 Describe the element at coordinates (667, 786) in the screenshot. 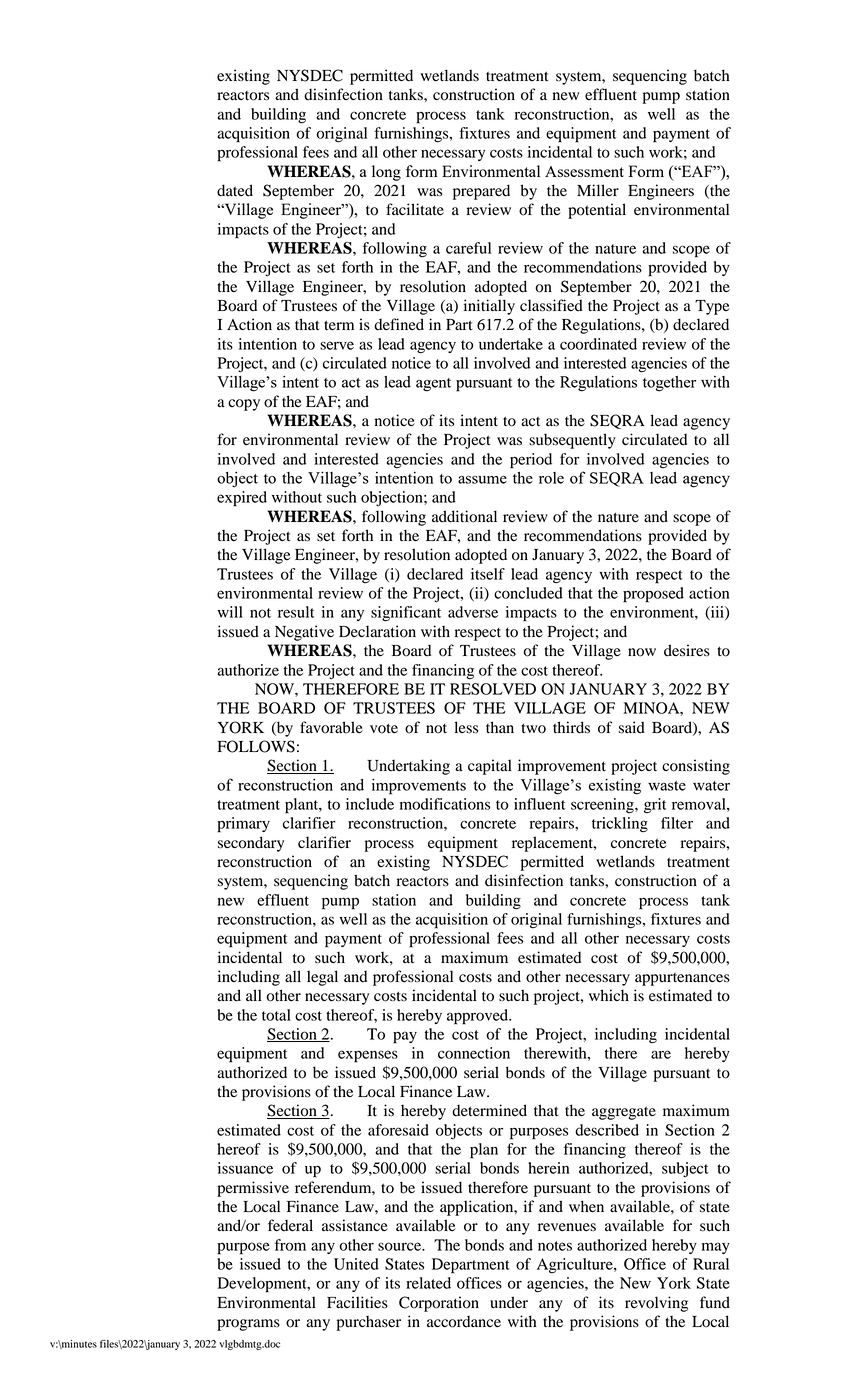

I see `waste` at that location.
